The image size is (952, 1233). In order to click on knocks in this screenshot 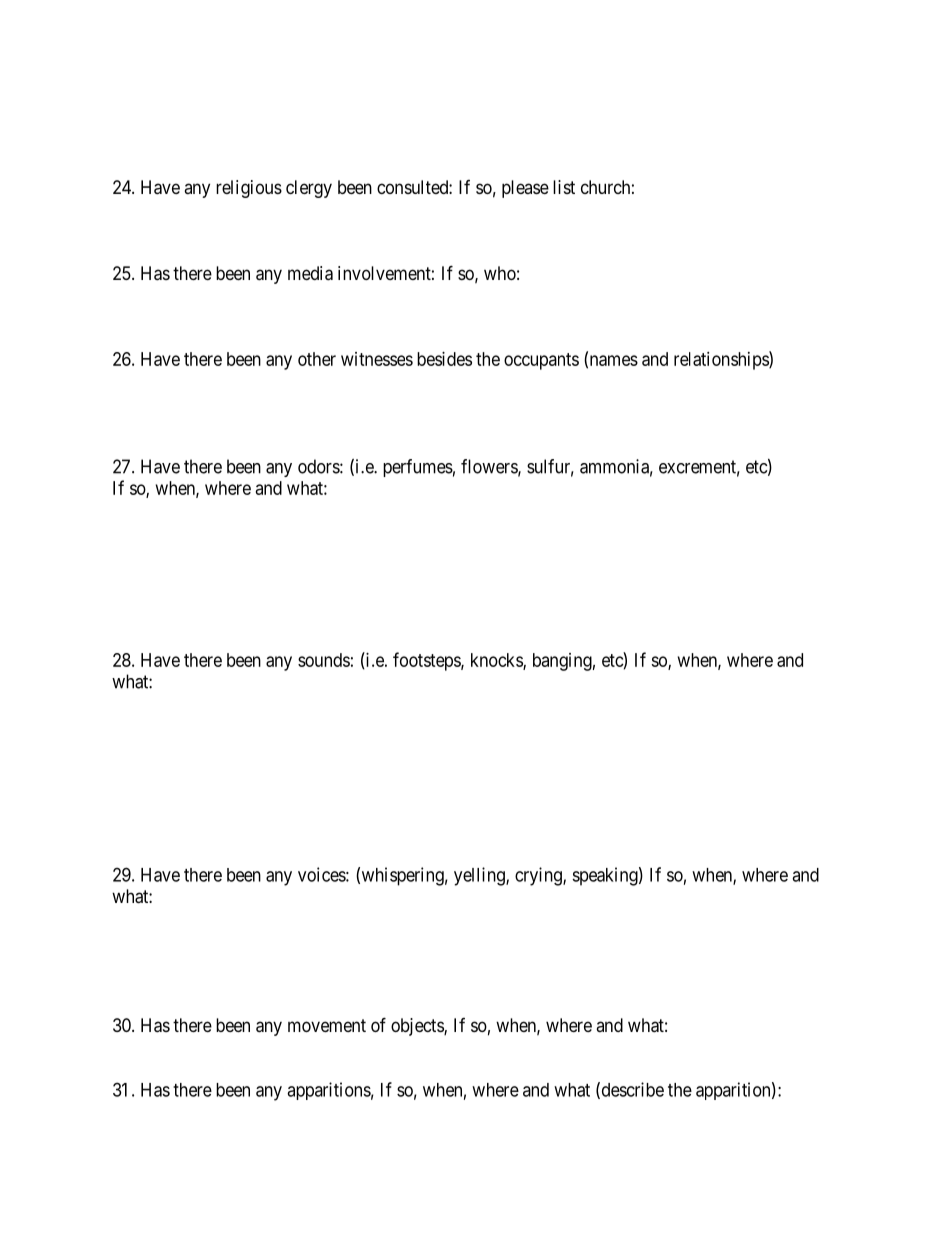, I will do `click(497, 661)`.
